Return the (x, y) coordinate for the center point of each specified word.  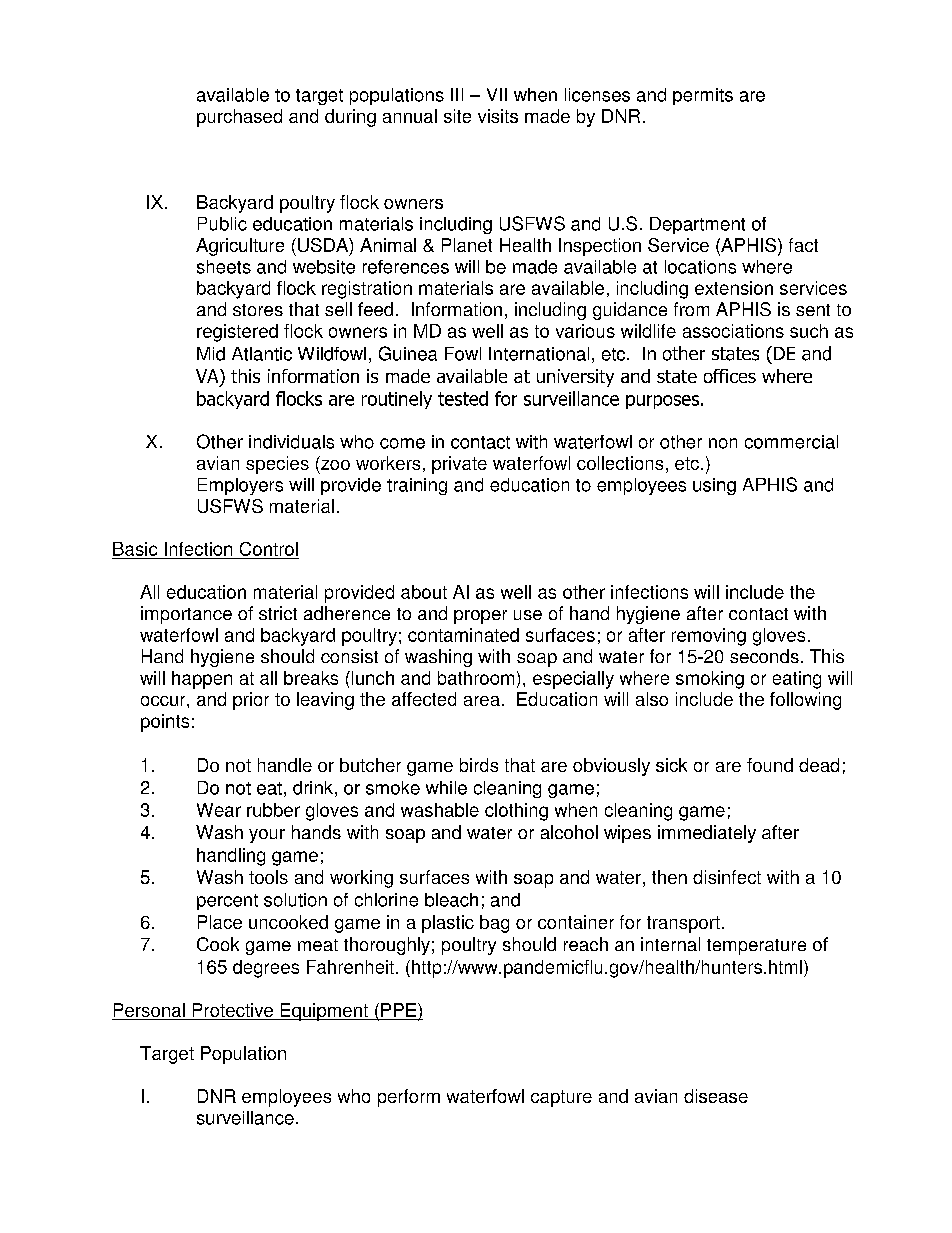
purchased (239, 118)
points (165, 723)
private (459, 465)
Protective (232, 1011)
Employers (240, 486)
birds (479, 765)
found (770, 765)
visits (498, 116)
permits (703, 96)
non (723, 443)
